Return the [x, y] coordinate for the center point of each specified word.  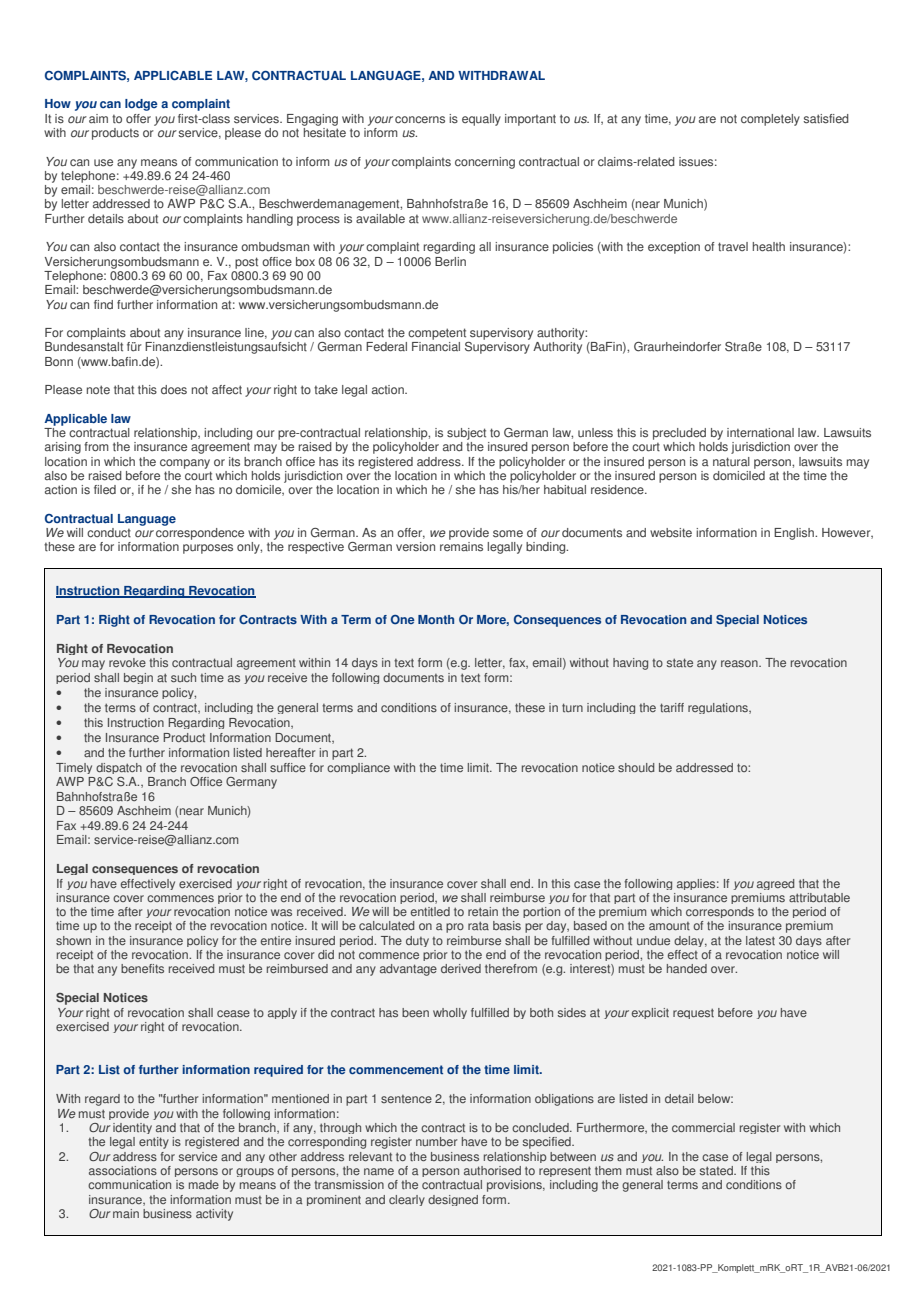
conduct [109, 533]
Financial [436, 346]
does [174, 389]
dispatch [119, 768]
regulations [719, 708]
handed [687, 968]
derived [461, 968]
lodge [141, 105]
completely [770, 120]
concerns [420, 120]
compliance [358, 768]
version [415, 546]
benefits [142, 969]
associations [123, 1170]
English [795, 534]
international [760, 433]
